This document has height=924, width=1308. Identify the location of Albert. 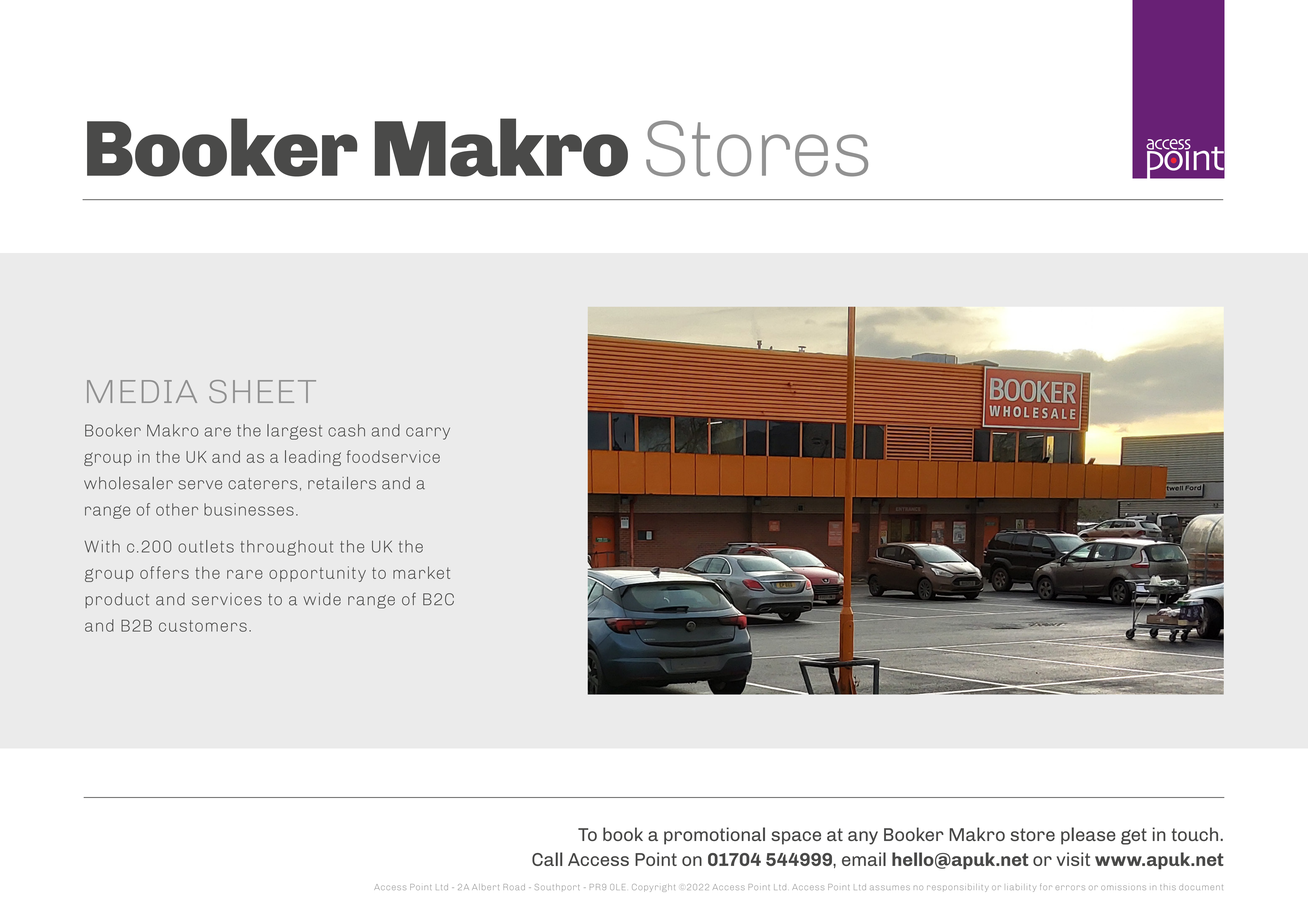
(485, 887).
